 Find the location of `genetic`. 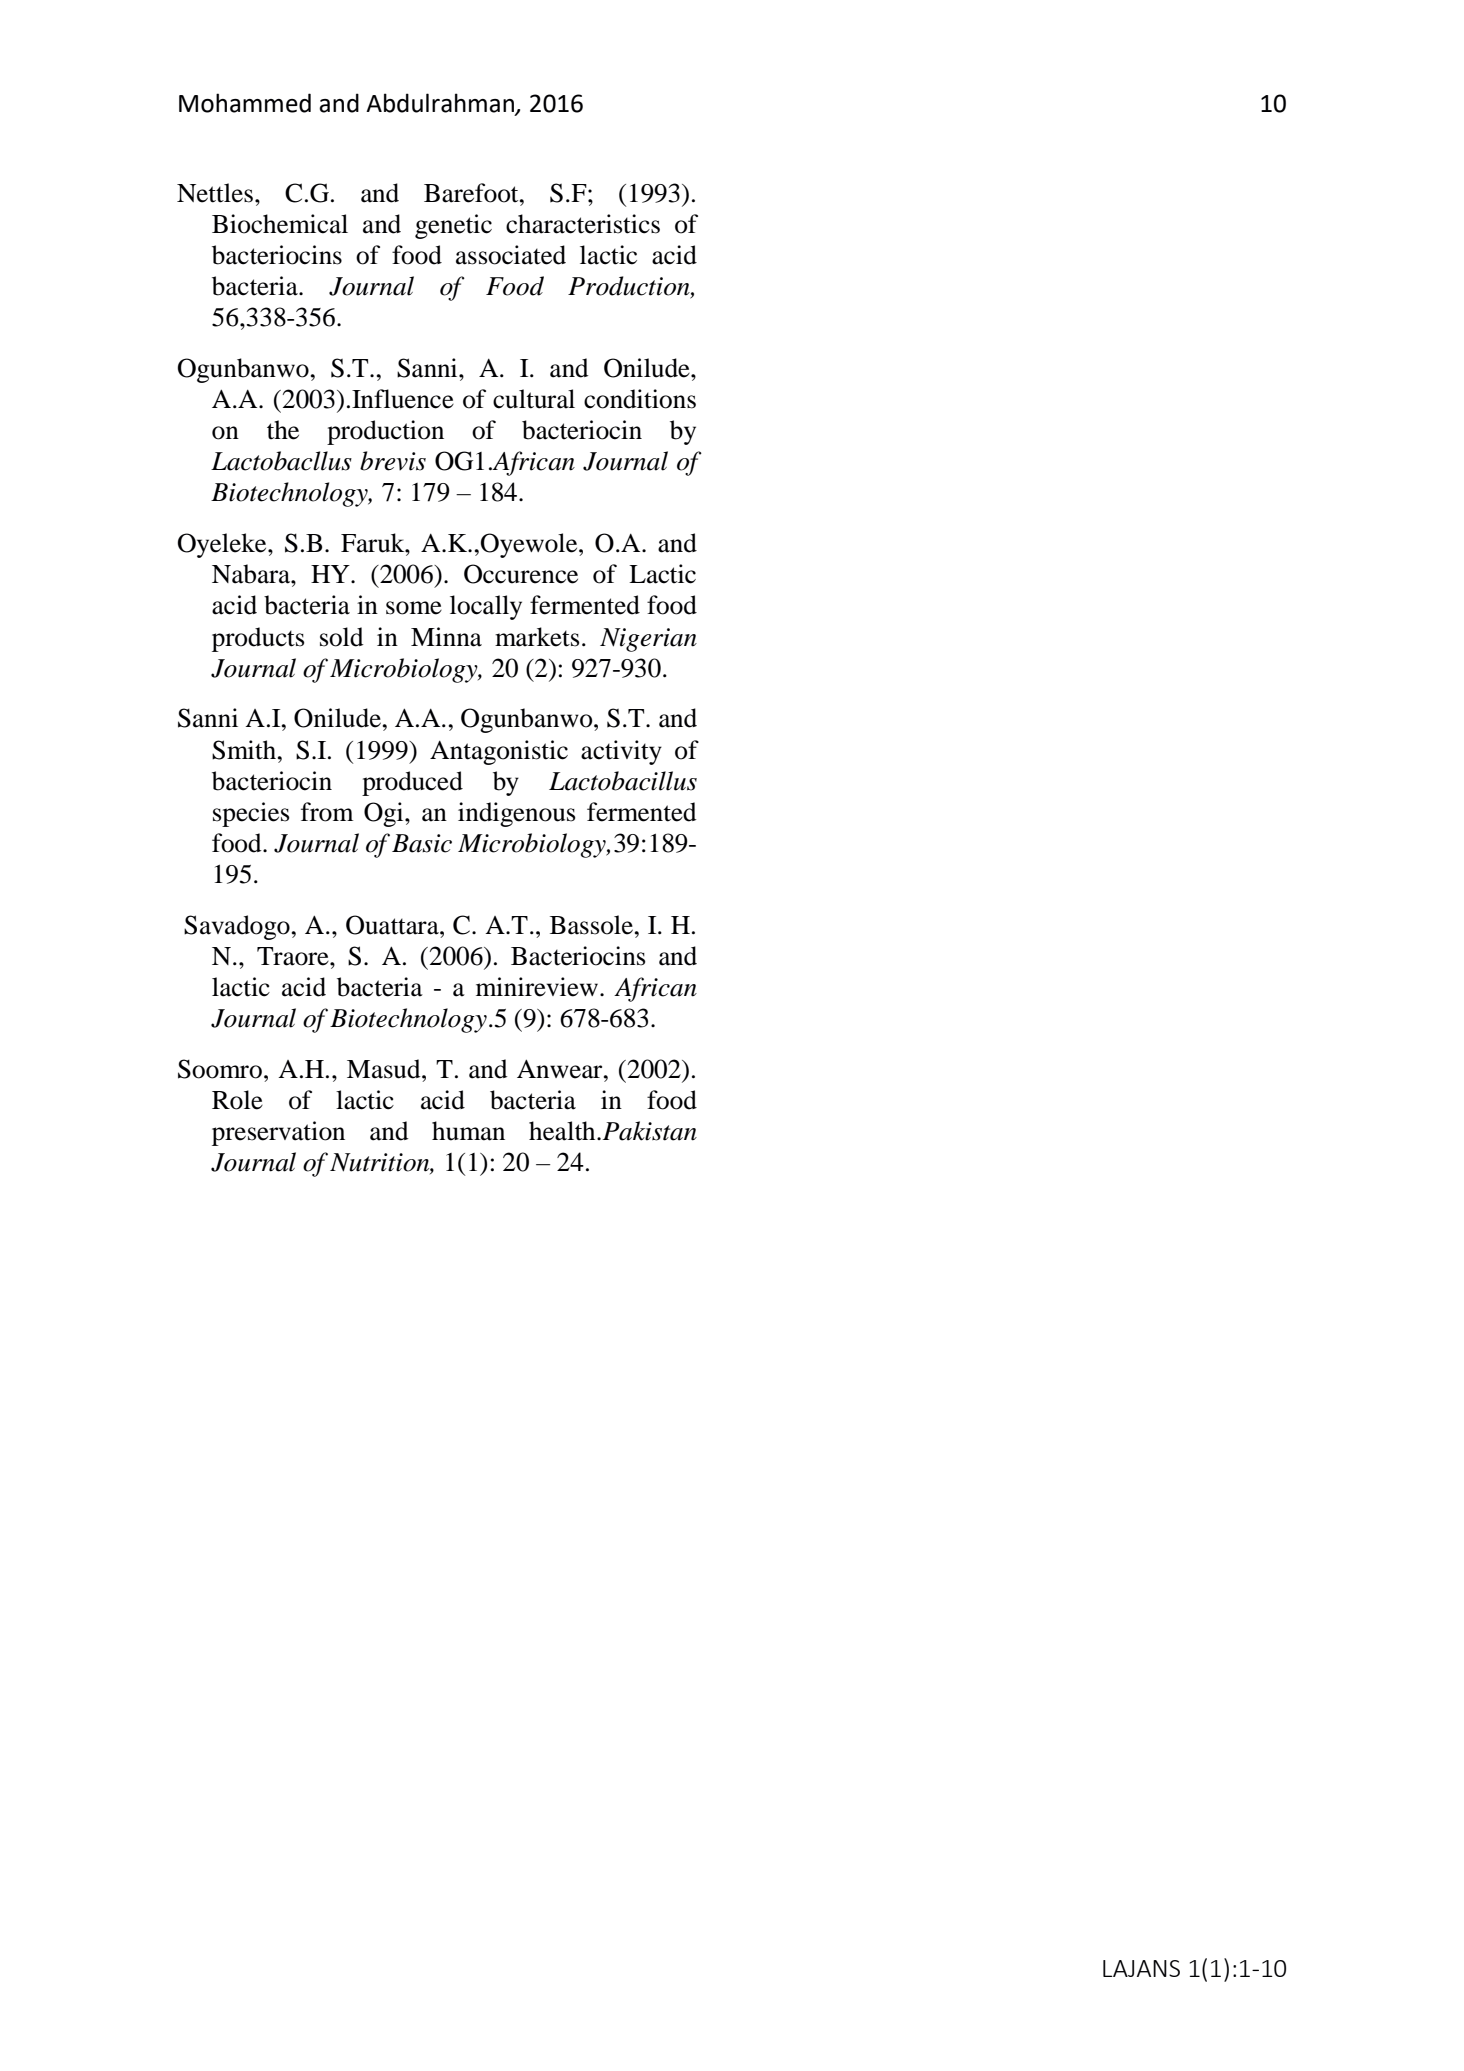

genetic is located at coordinates (453, 226).
